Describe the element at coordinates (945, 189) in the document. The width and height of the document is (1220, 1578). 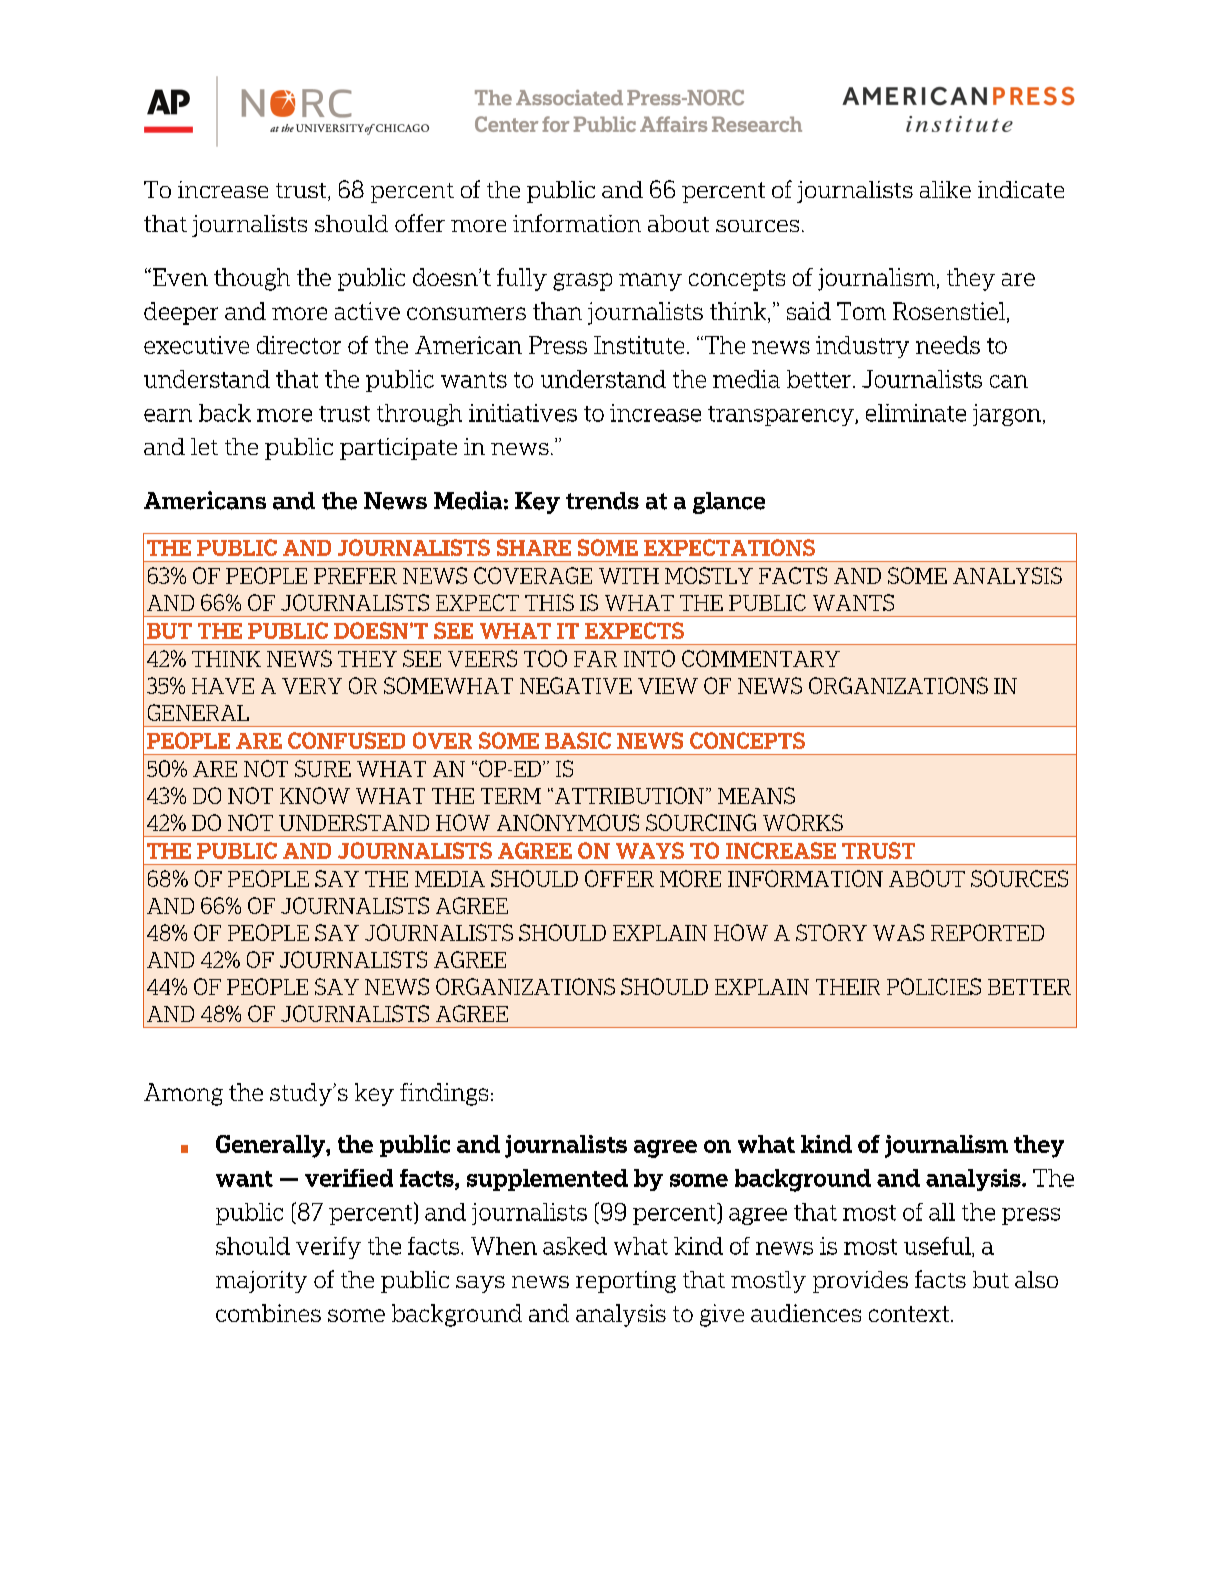
I see `alike` at that location.
